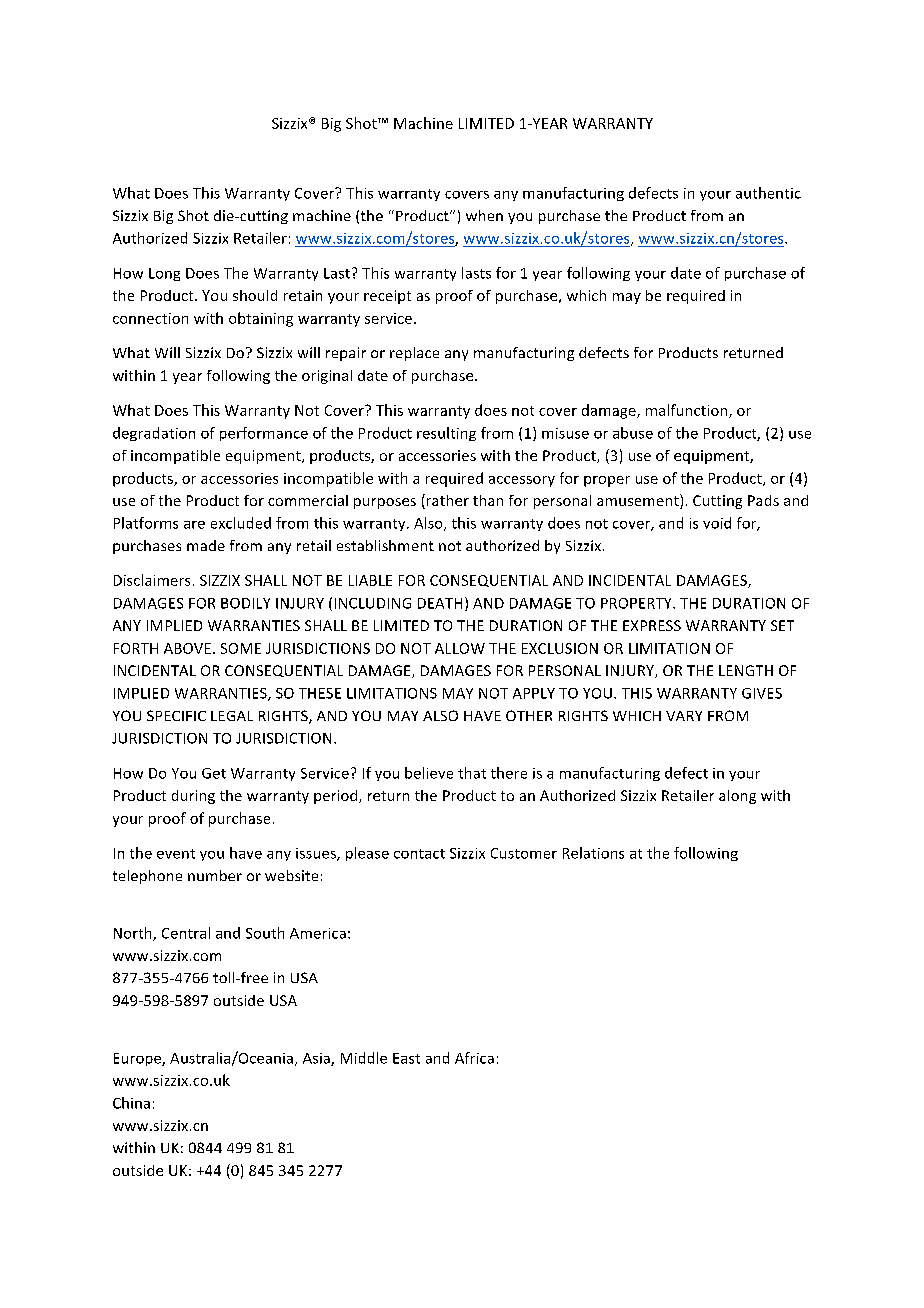 The width and height of the image is (924, 1308). What do you see at coordinates (446, 434) in the image?
I see `resulting` at bounding box center [446, 434].
